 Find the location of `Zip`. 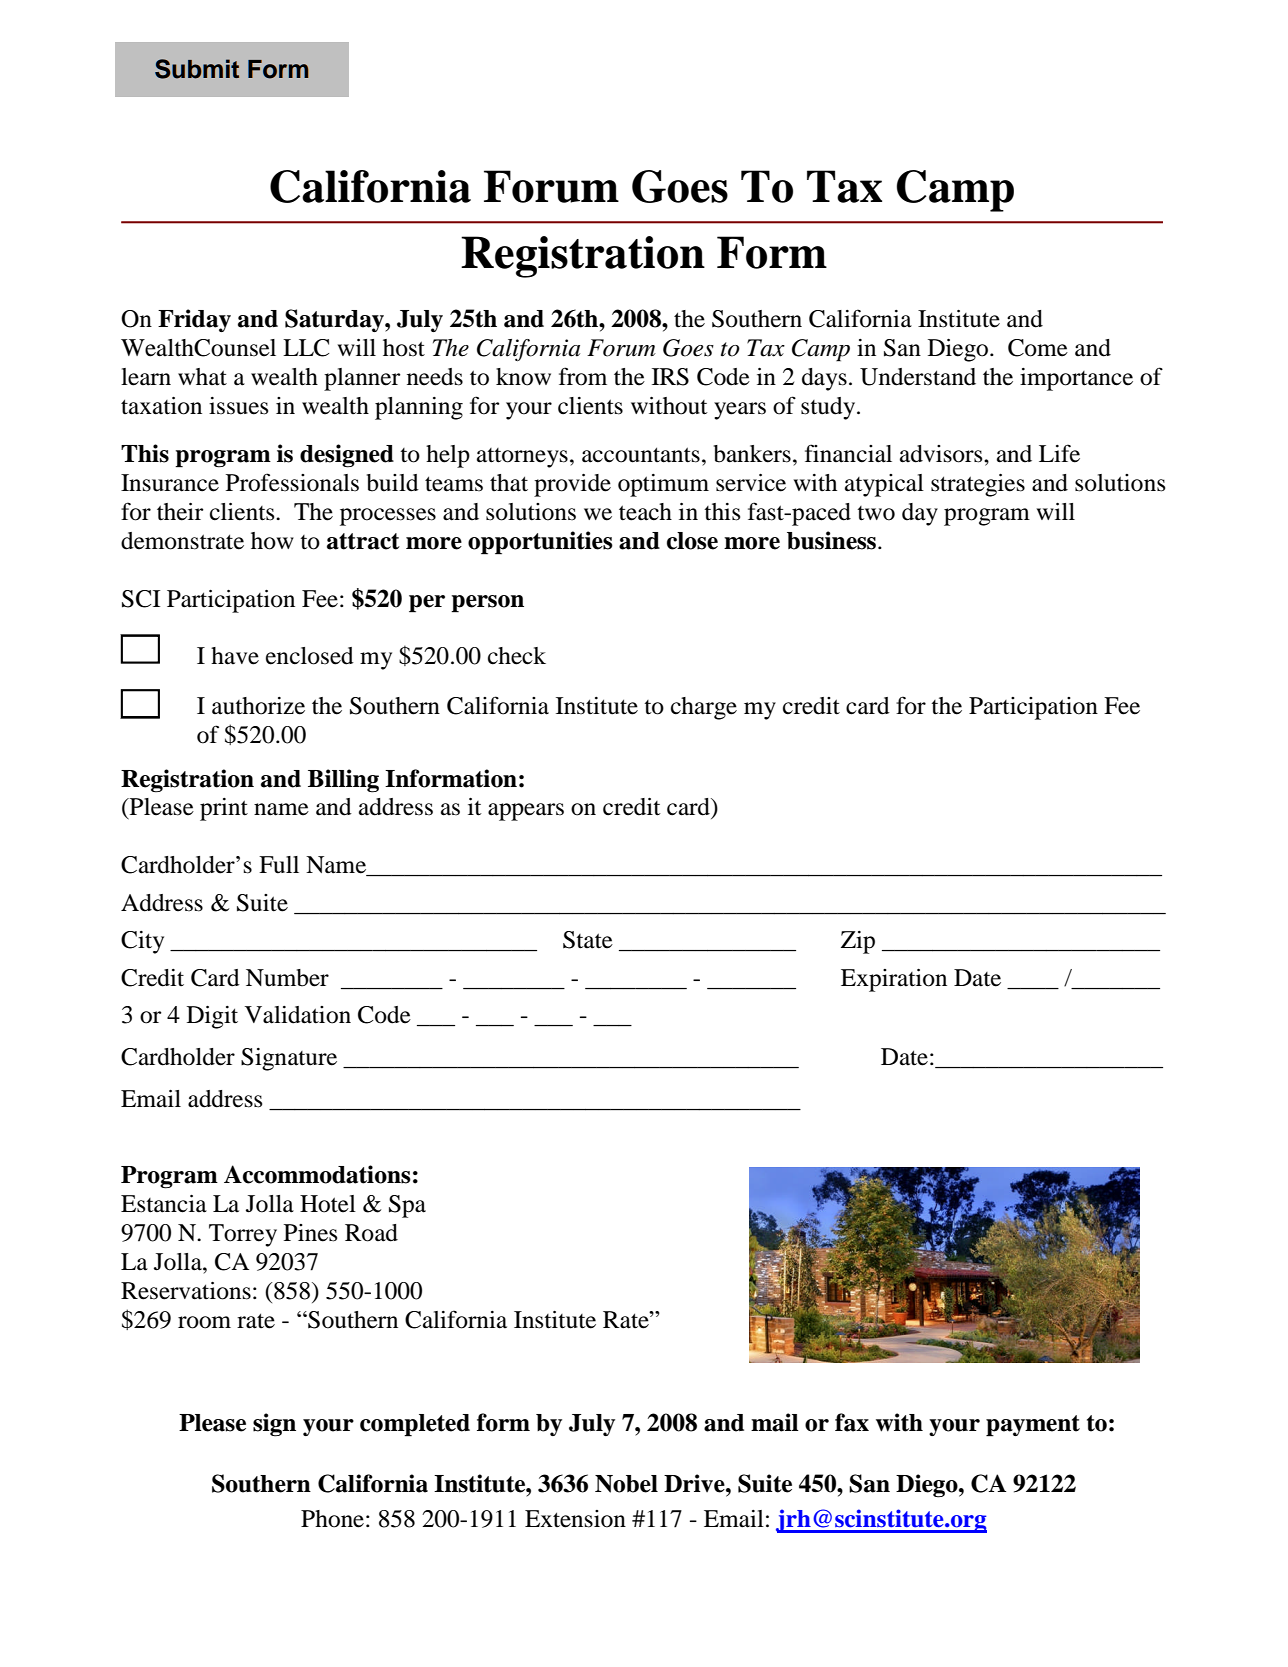

Zip is located at coordinates (858, 942).
